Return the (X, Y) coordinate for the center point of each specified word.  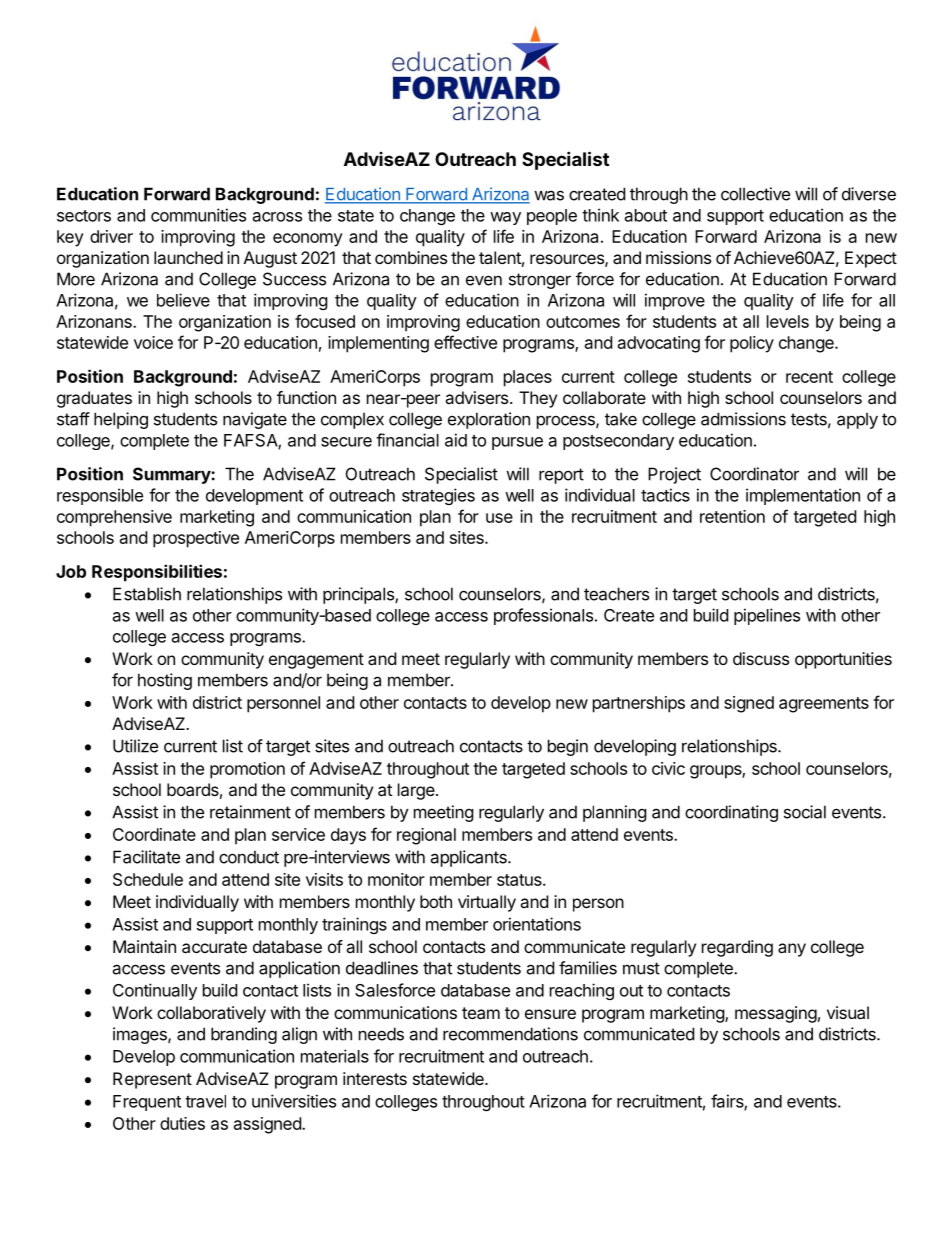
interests (375, 1078)
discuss (761, 658)
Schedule (148, 879)
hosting (165, 681)
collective (755, 194)
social (805, 812)
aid (456, 440)
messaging (776, 1014)
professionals (543, 616)
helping (121, 420)
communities (198, 215)
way (505, 218)
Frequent (147, 1103)
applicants (469, 858)
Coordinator (754, 474)
